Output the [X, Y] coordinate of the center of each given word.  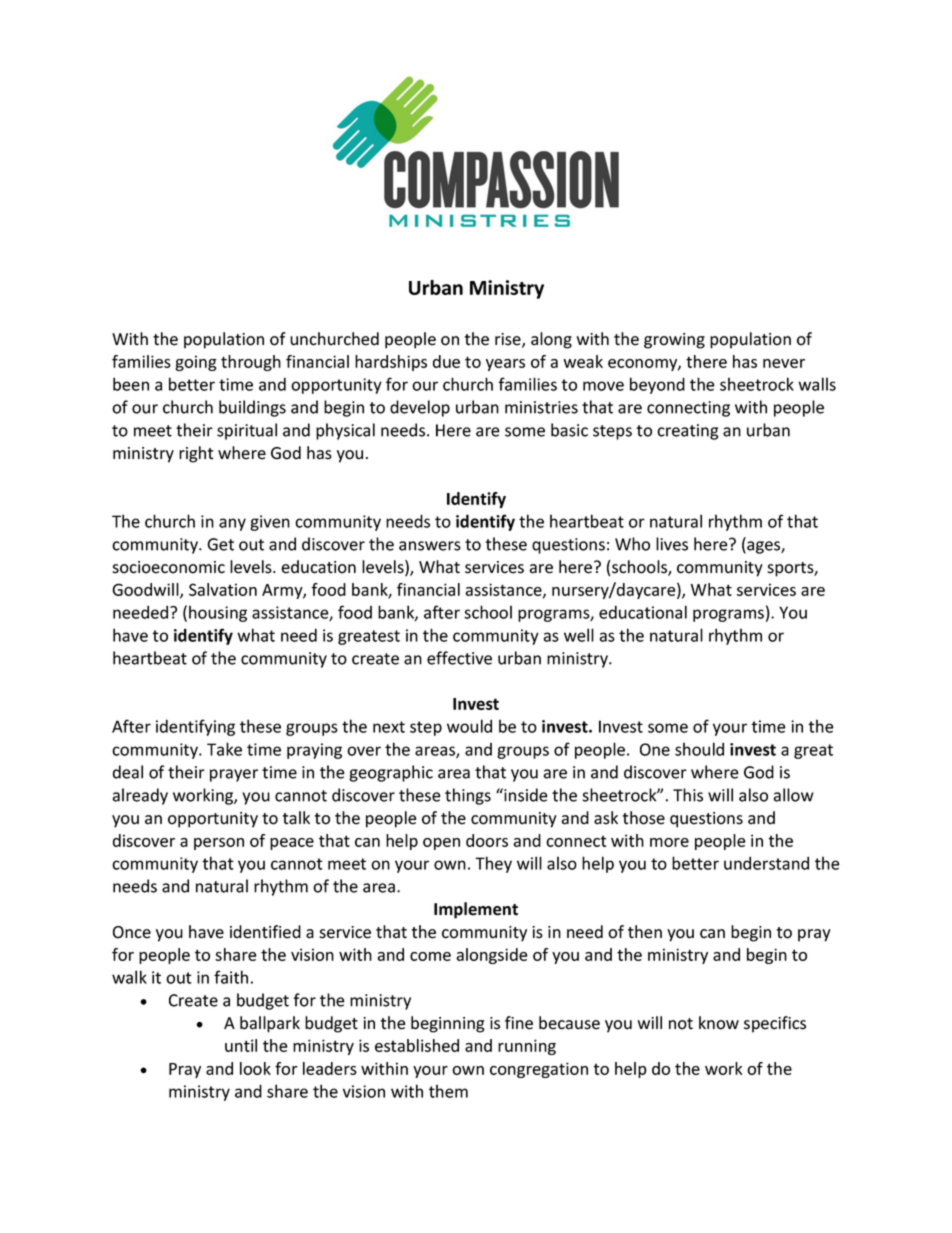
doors [487, 840]
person [219, 844]
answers [430, 546]
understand [766, 863]
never [784, 363]
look [255, 1068]
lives [672, 544]
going [196, 363]
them [448, 1091]
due [446, 361]
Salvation [223, 589]
